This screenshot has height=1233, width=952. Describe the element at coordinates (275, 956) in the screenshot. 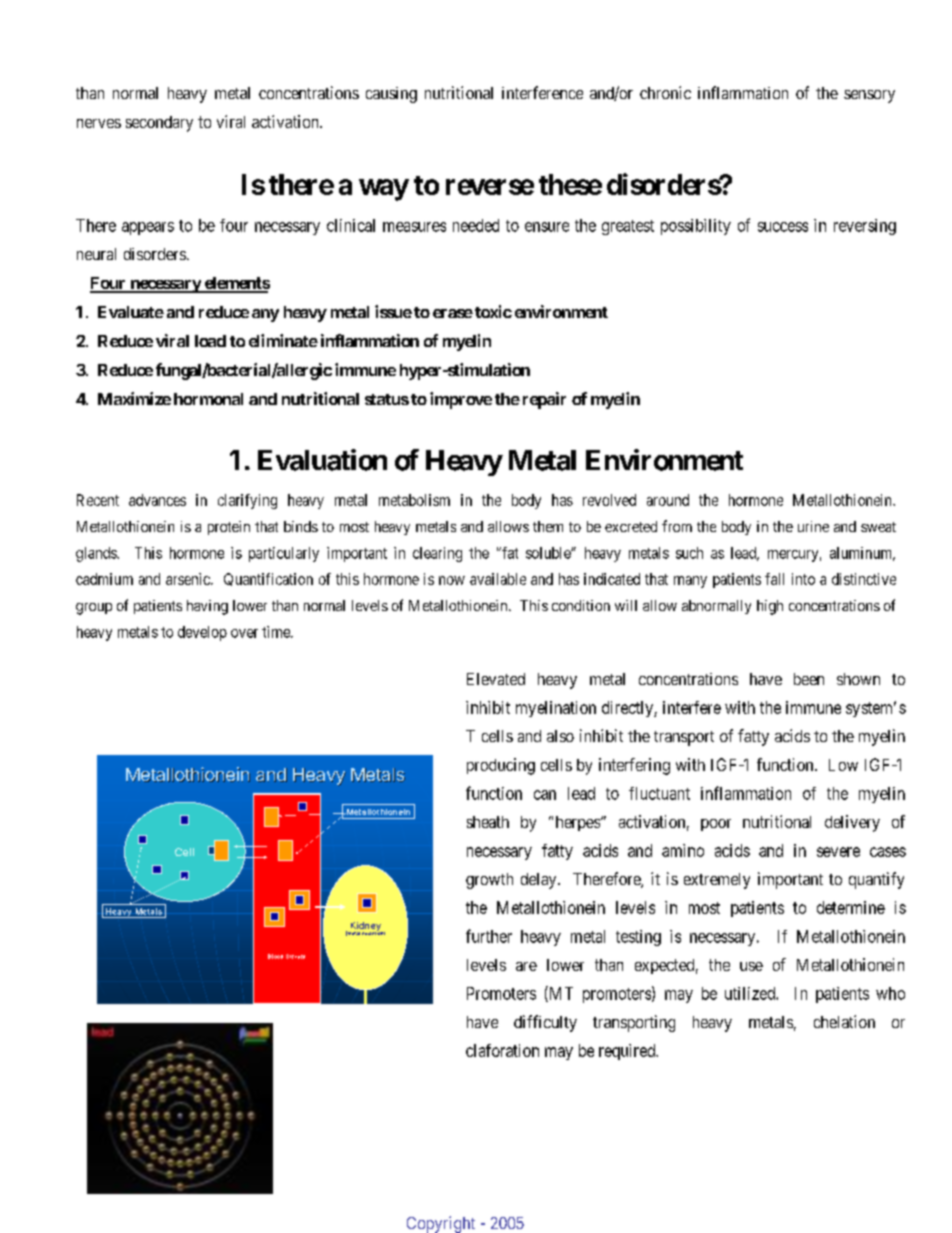

I see `Blood` at that location.
